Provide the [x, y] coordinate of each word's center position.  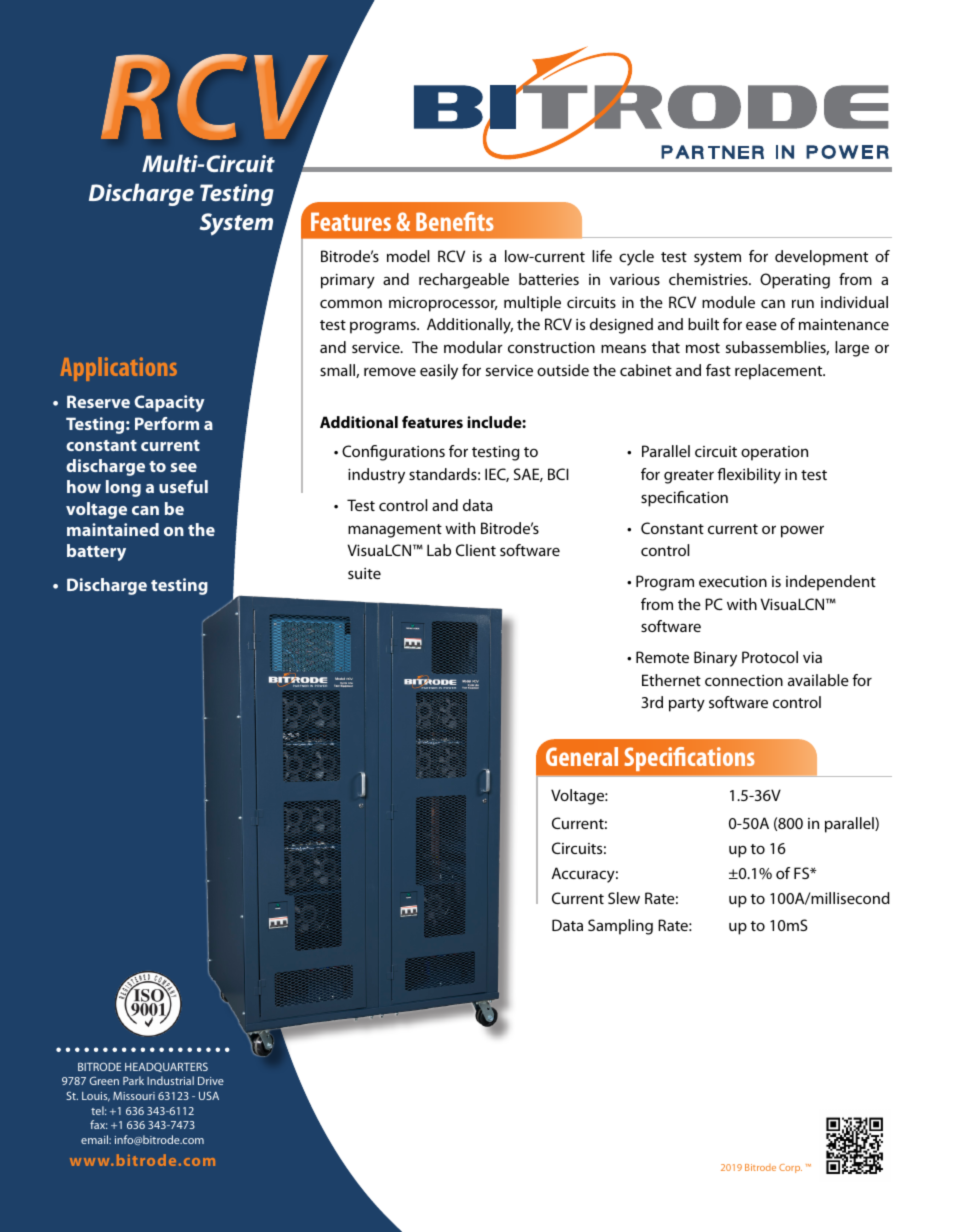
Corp [790, 1168]
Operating [795, 281]
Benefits [455, 221]
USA [209, 1095]
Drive [211, 1081]
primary [348, 281]
